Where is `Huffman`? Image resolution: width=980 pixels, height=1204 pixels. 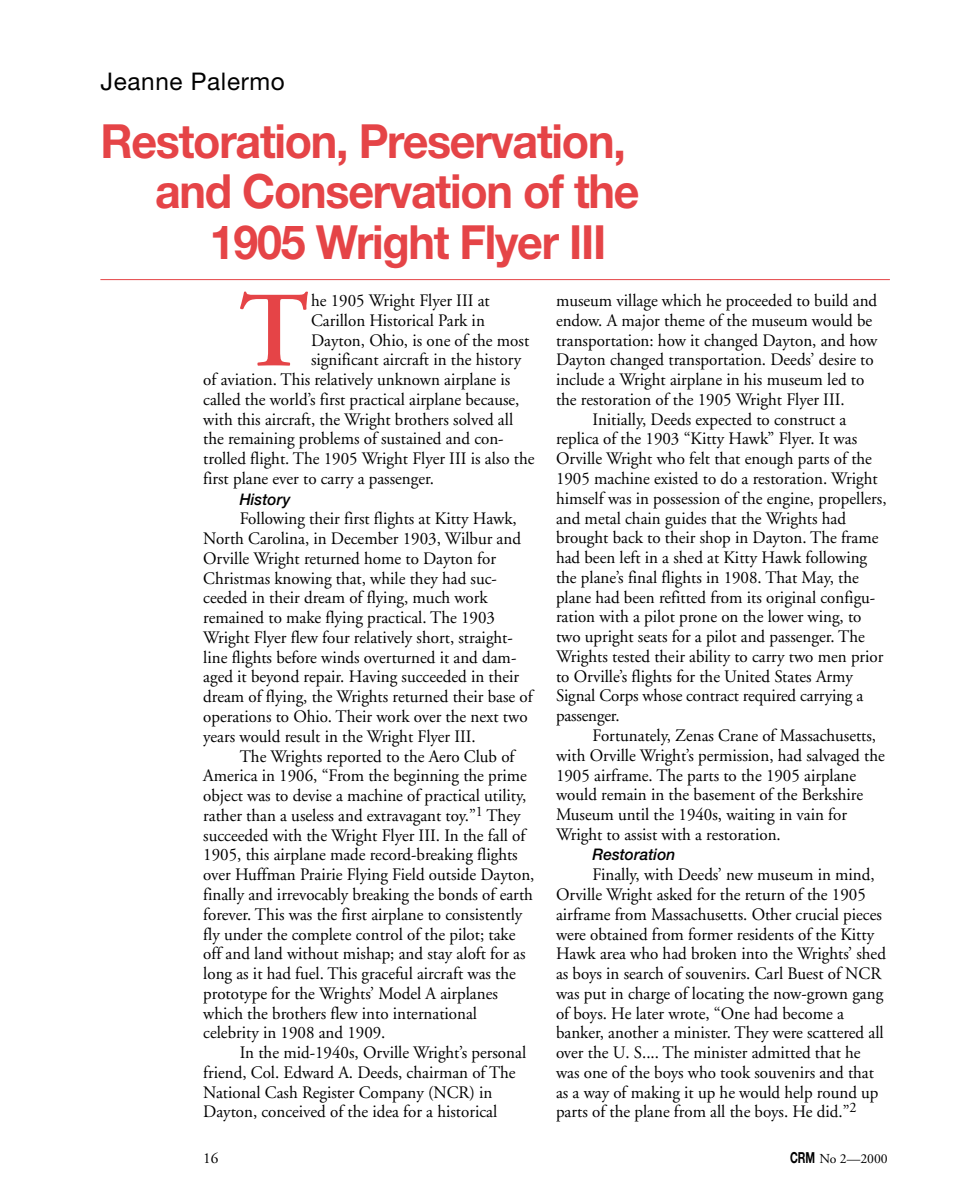 Huffman is located at coordinates (265, 874).
